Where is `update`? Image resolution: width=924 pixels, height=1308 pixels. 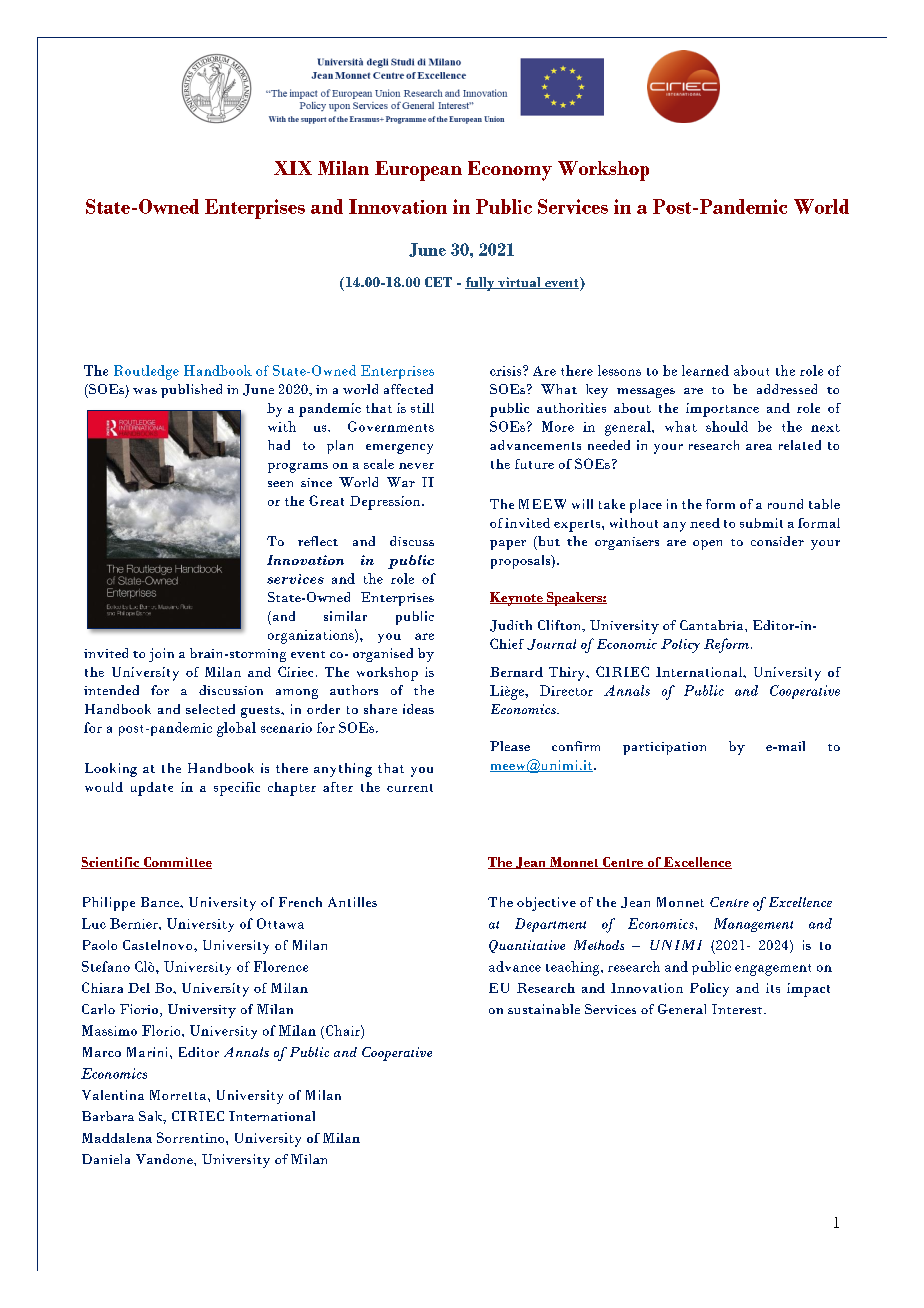 update is located at coordinates (152, 789).
